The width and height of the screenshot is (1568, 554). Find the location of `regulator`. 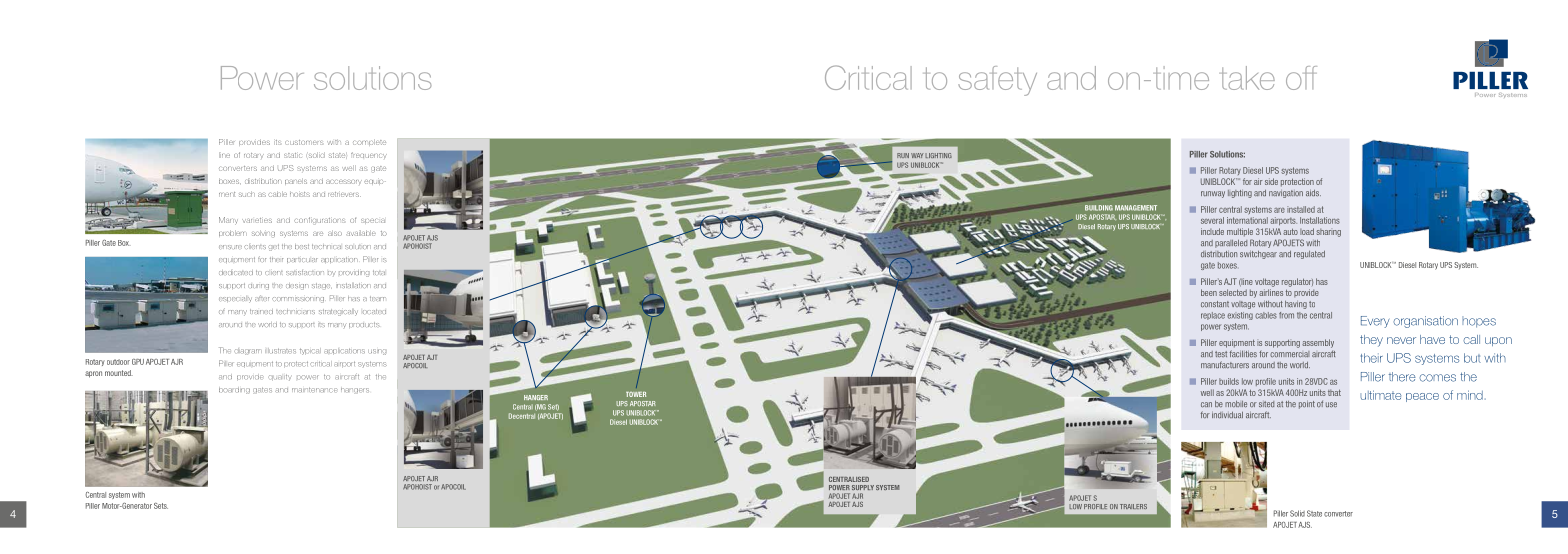

regulator is located at coordinates (1297, 282).
